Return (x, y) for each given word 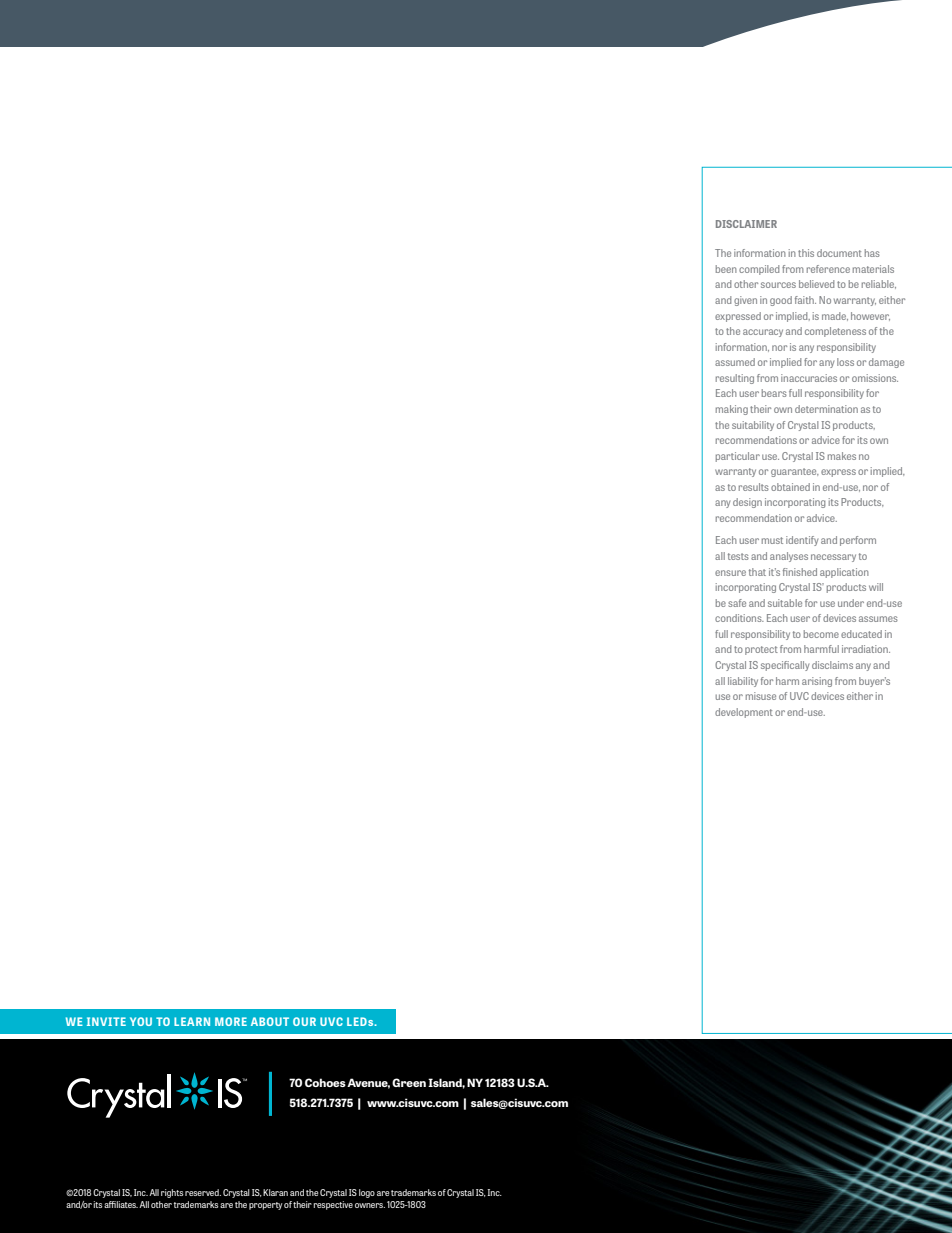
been (726, 269)
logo (367, 1193)
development (744, 713)
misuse (761, 696)
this (806, 253)
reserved (203, 1192)
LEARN (192, 1021)
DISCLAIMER (746, 224)
